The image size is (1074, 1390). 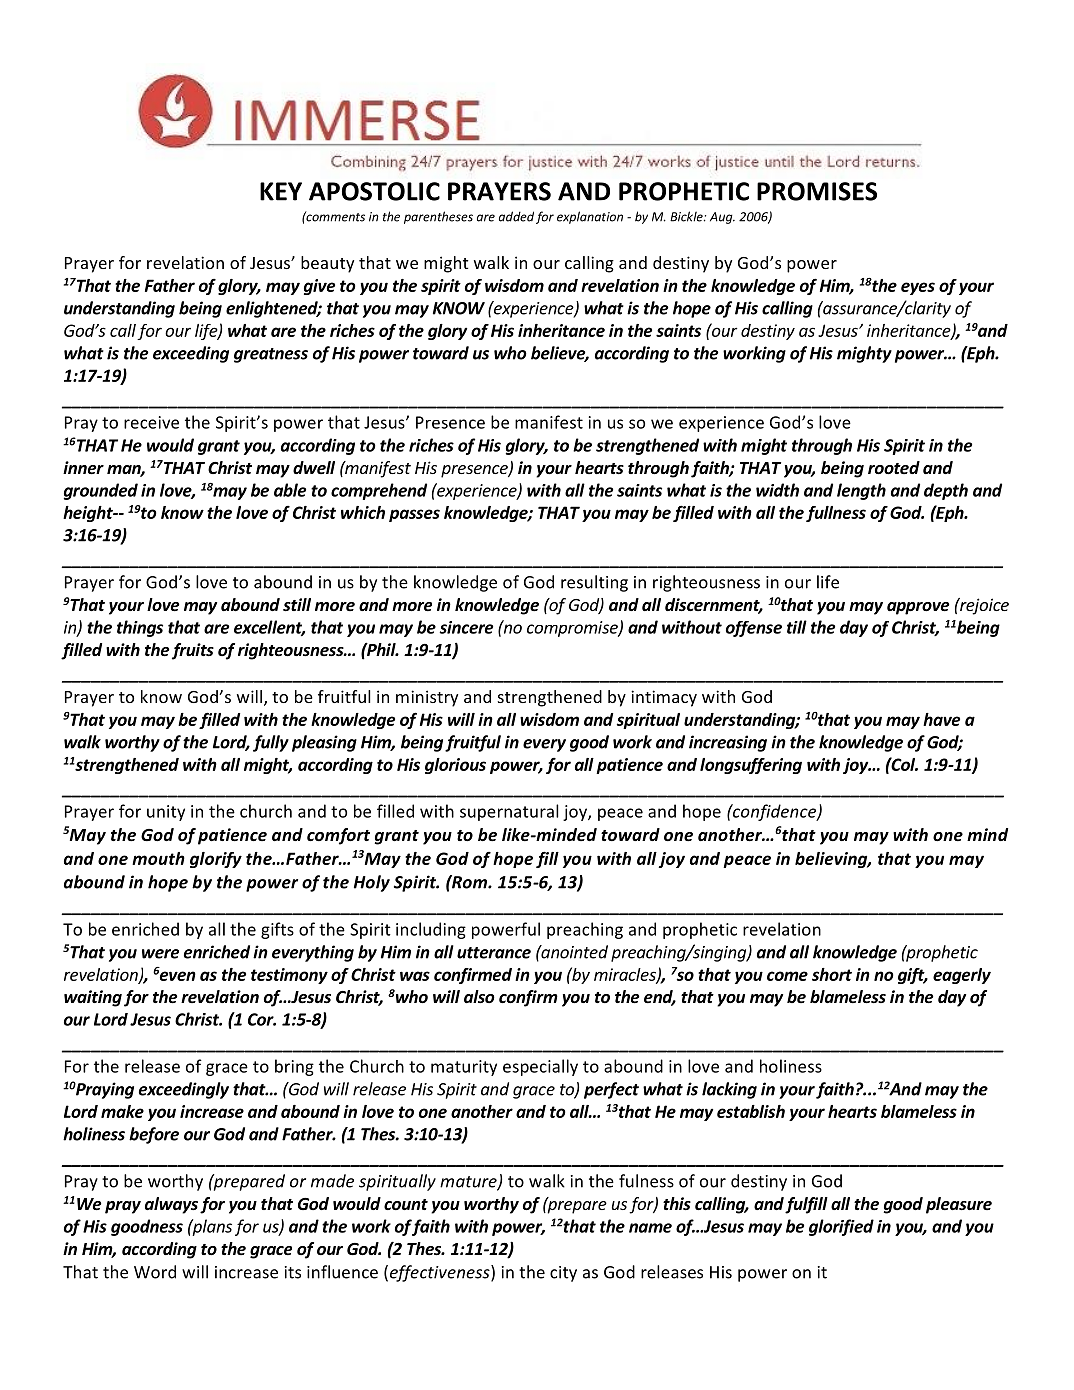 I want to click on utterance, so click(x=494, y=953).
